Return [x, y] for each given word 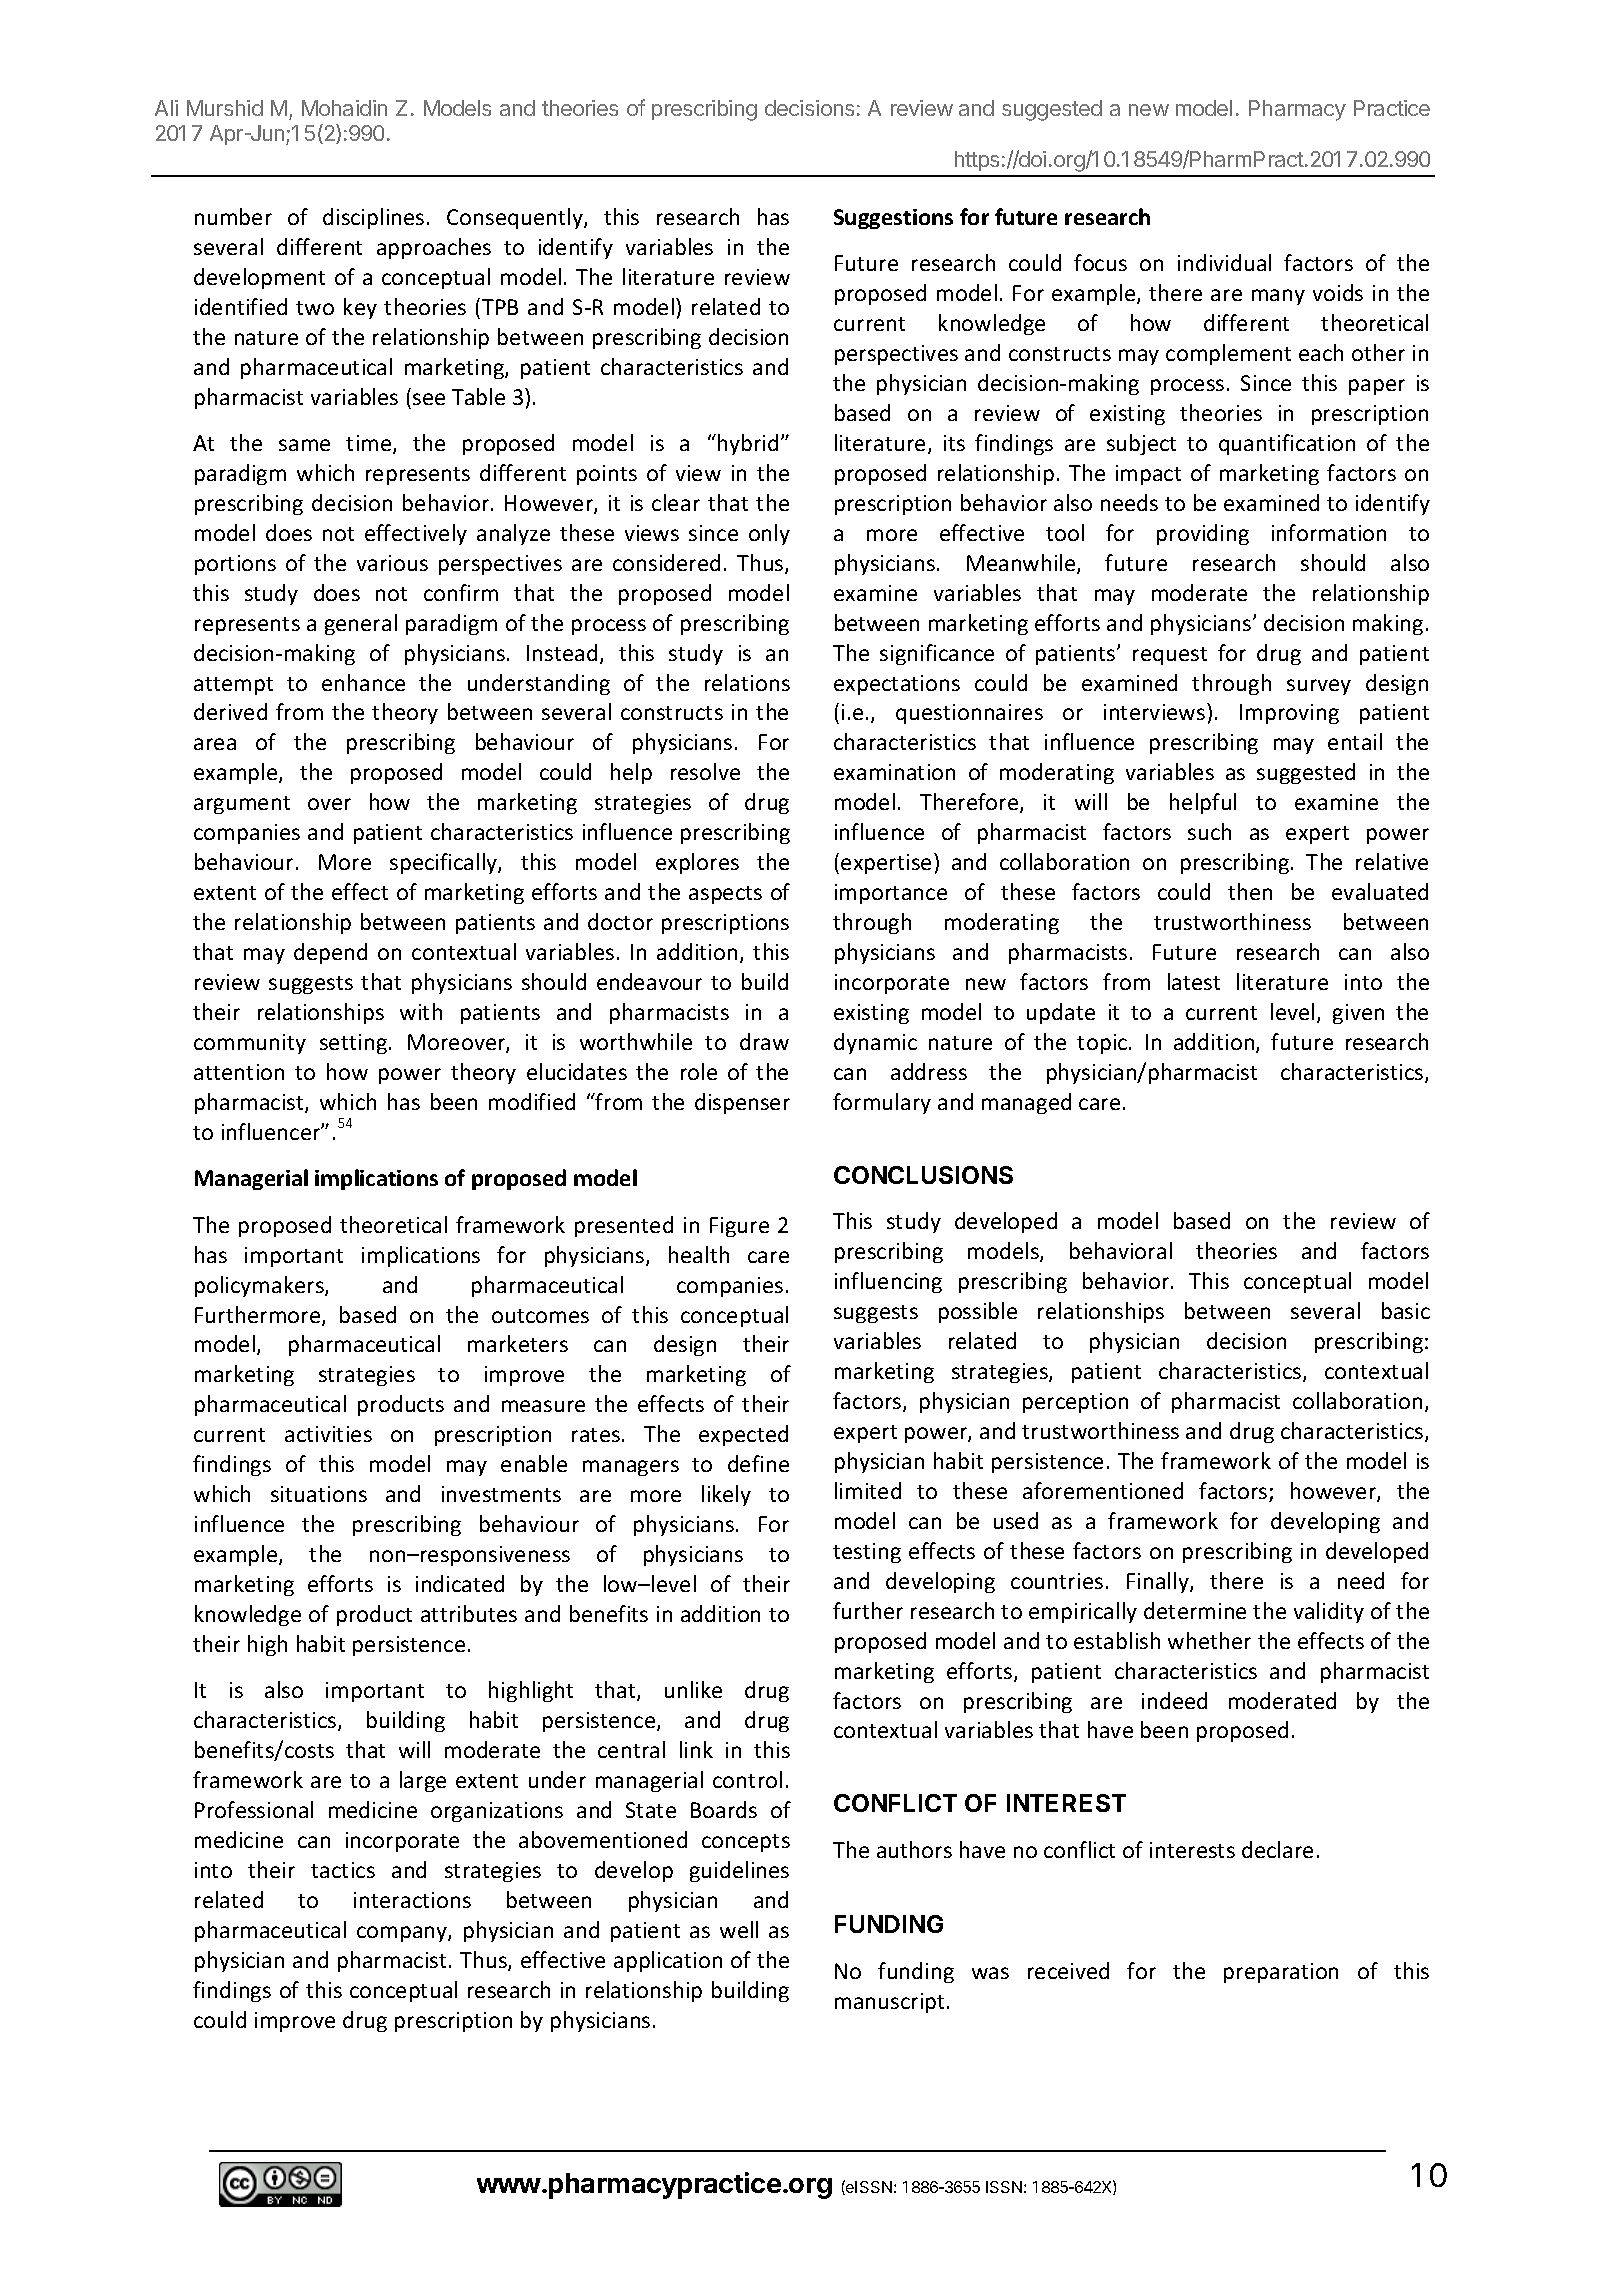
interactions [412, 1900]
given [1358, 1014]
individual [1224, 262]
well [739, 1929]
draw [764, 1041]
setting [353, 1044]
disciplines [373, 218]
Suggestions [893, 219]
